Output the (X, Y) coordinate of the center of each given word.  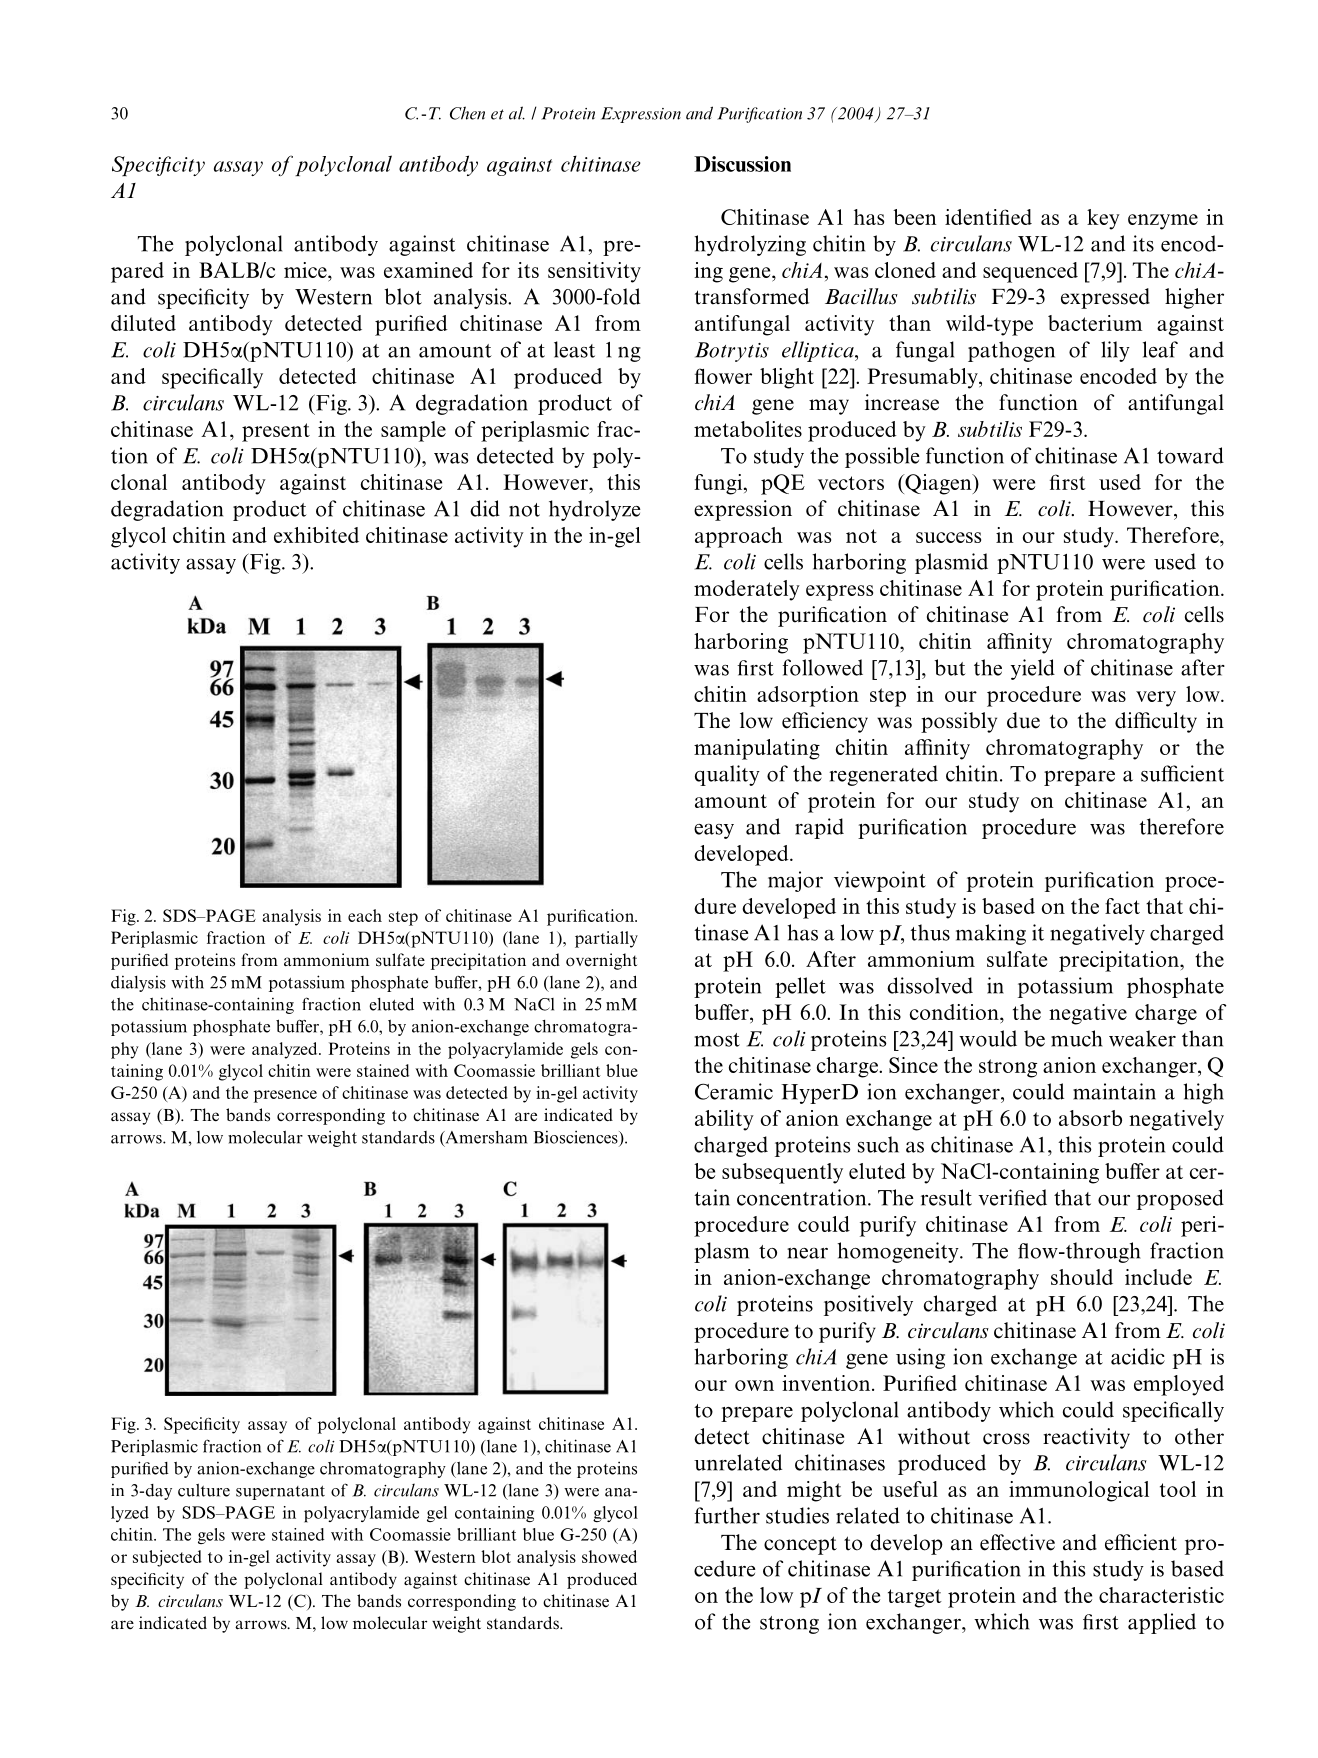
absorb (1090, 1118)
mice (306, 270)
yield (1032, 669)
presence (285, 1096)
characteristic (1161, 1595)
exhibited (316, 535)
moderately (747, 590)
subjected (167, 1558)
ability (724, 1120)
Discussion (742, 164)
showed (609, 1556)
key (1103, 219)
